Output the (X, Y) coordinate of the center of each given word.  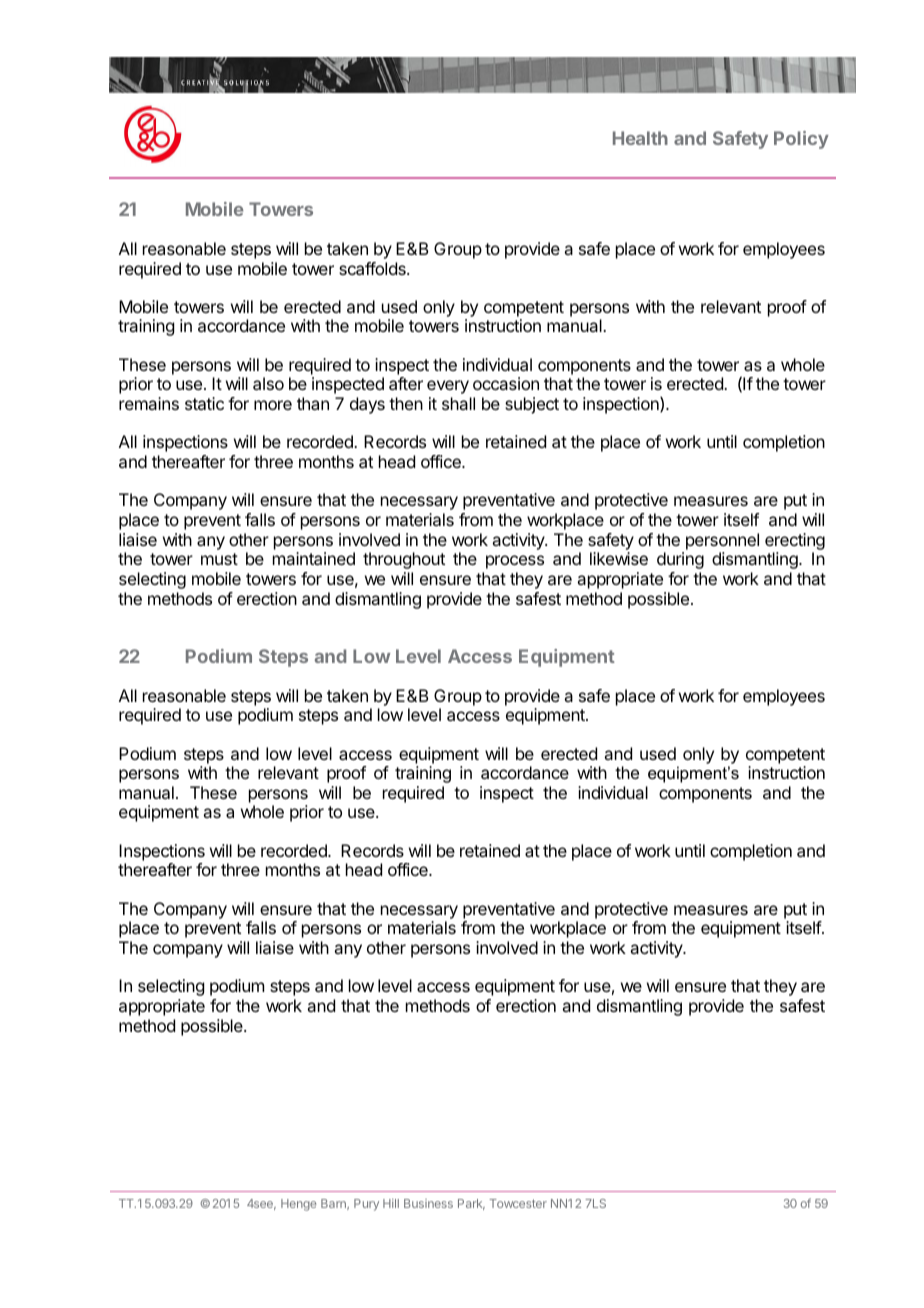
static (204, 403)
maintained (314, 558)
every (448, 387)
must (219, 559)
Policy (801, 140)
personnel (722, 541)
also (268, 383)
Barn (334, 1204)
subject (532, 405)
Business (428, 1203)
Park (471, 1204)
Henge (299, 1205)
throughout (404, 560)
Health (640, 138)
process (515, 562)
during (680, 560)
